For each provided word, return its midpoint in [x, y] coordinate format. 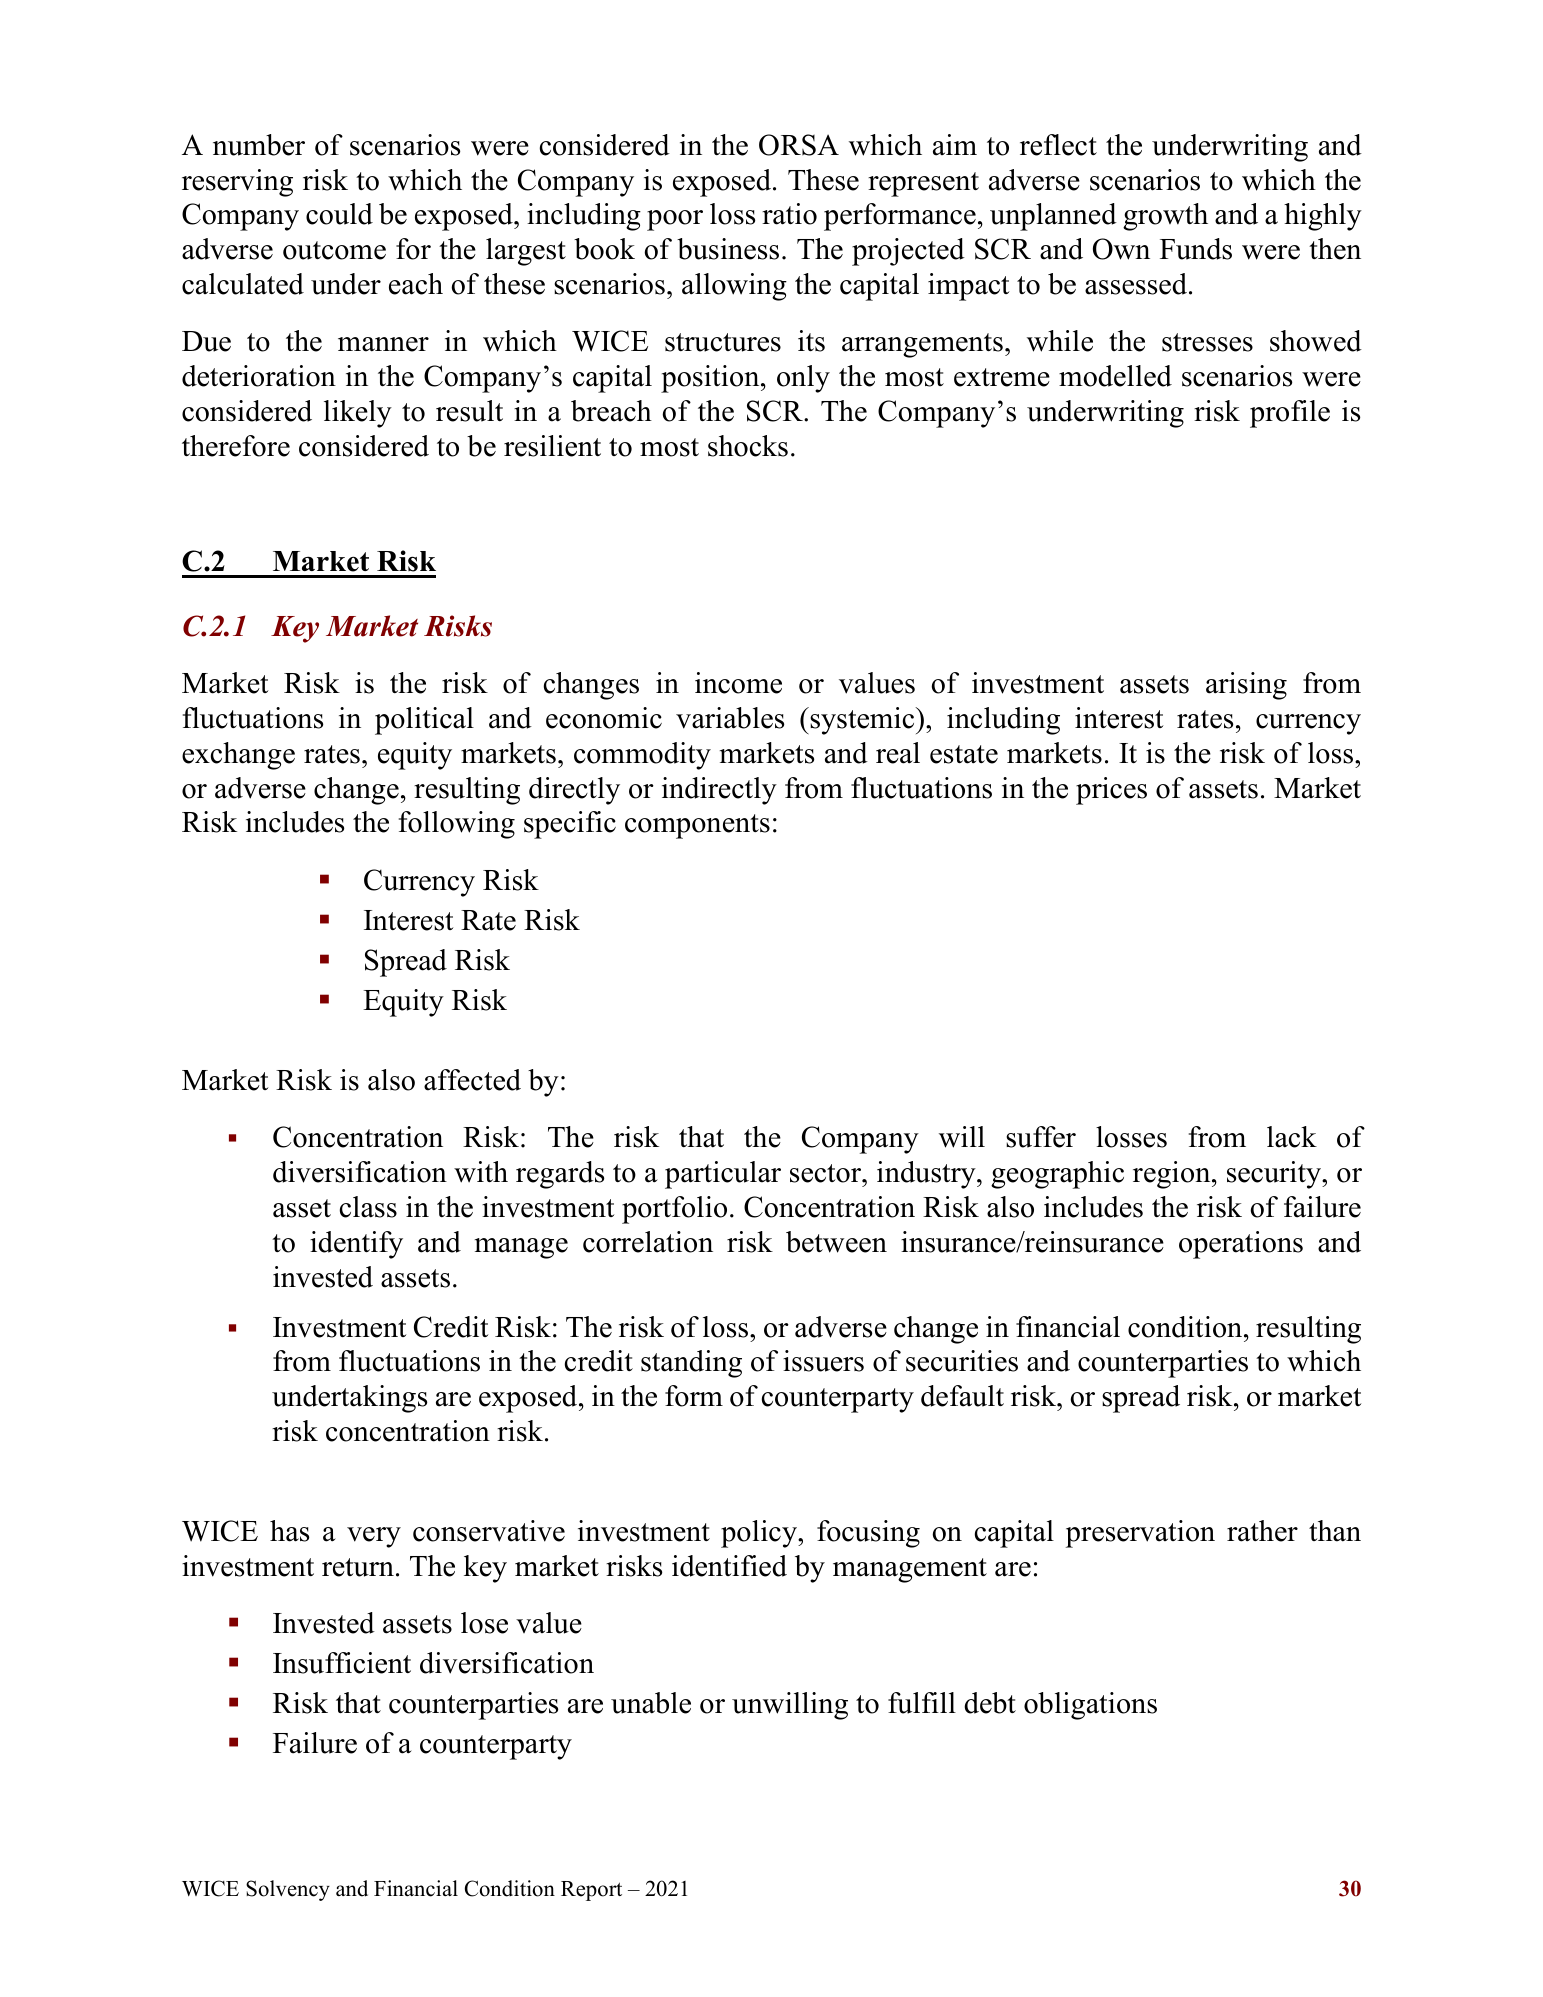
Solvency [288, 1890]
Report [591, 1891]
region [1173, 1175]
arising [1246, 686]
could [339, 214]
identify [356, 1245]
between [836, 1242]
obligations [1090, 1706]
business [728, 249]
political [424, 721]
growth [1165, 217]
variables [730, 718]
